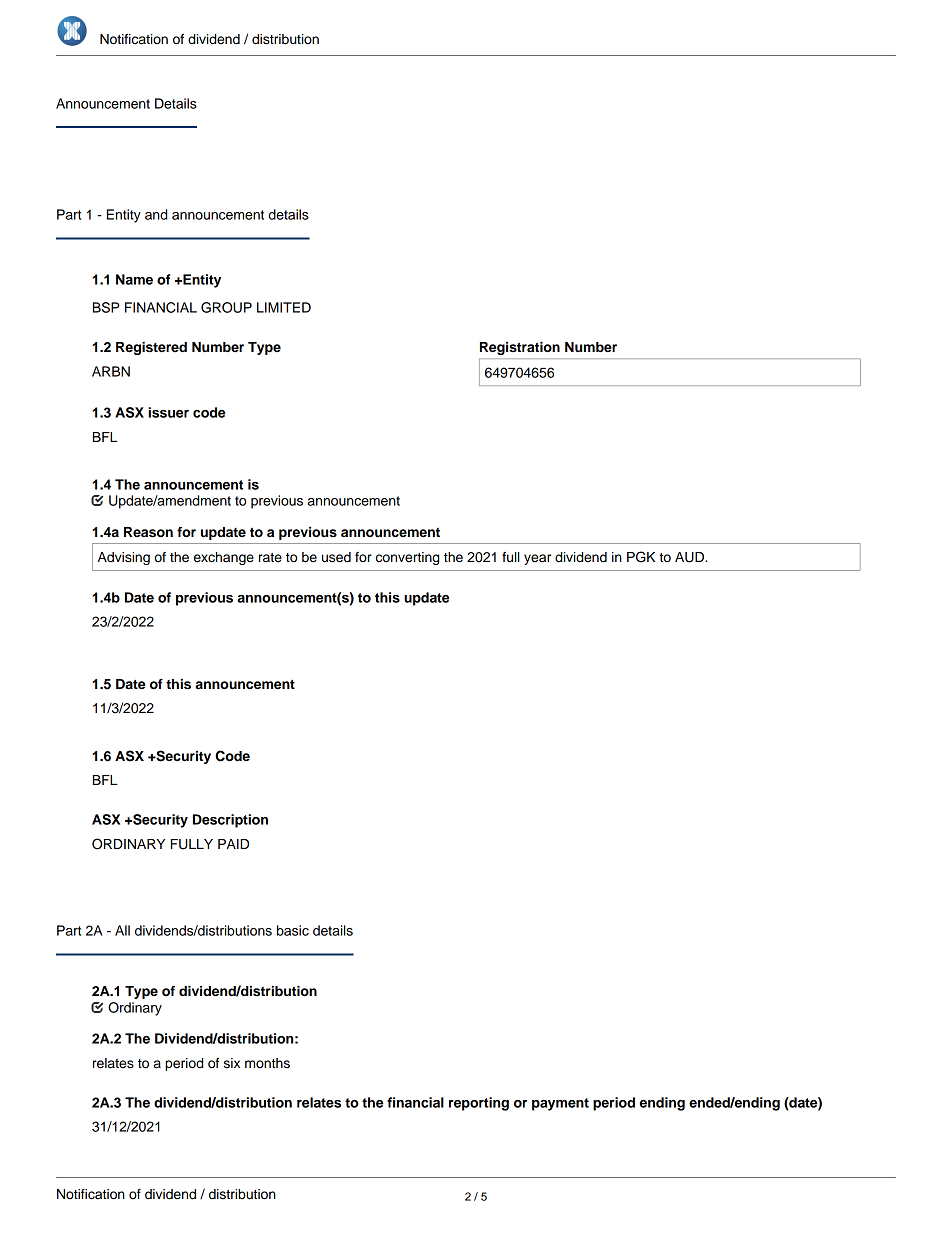 The image size is (952, 1233). I want to click on LIMITED, so click(284, 307).
